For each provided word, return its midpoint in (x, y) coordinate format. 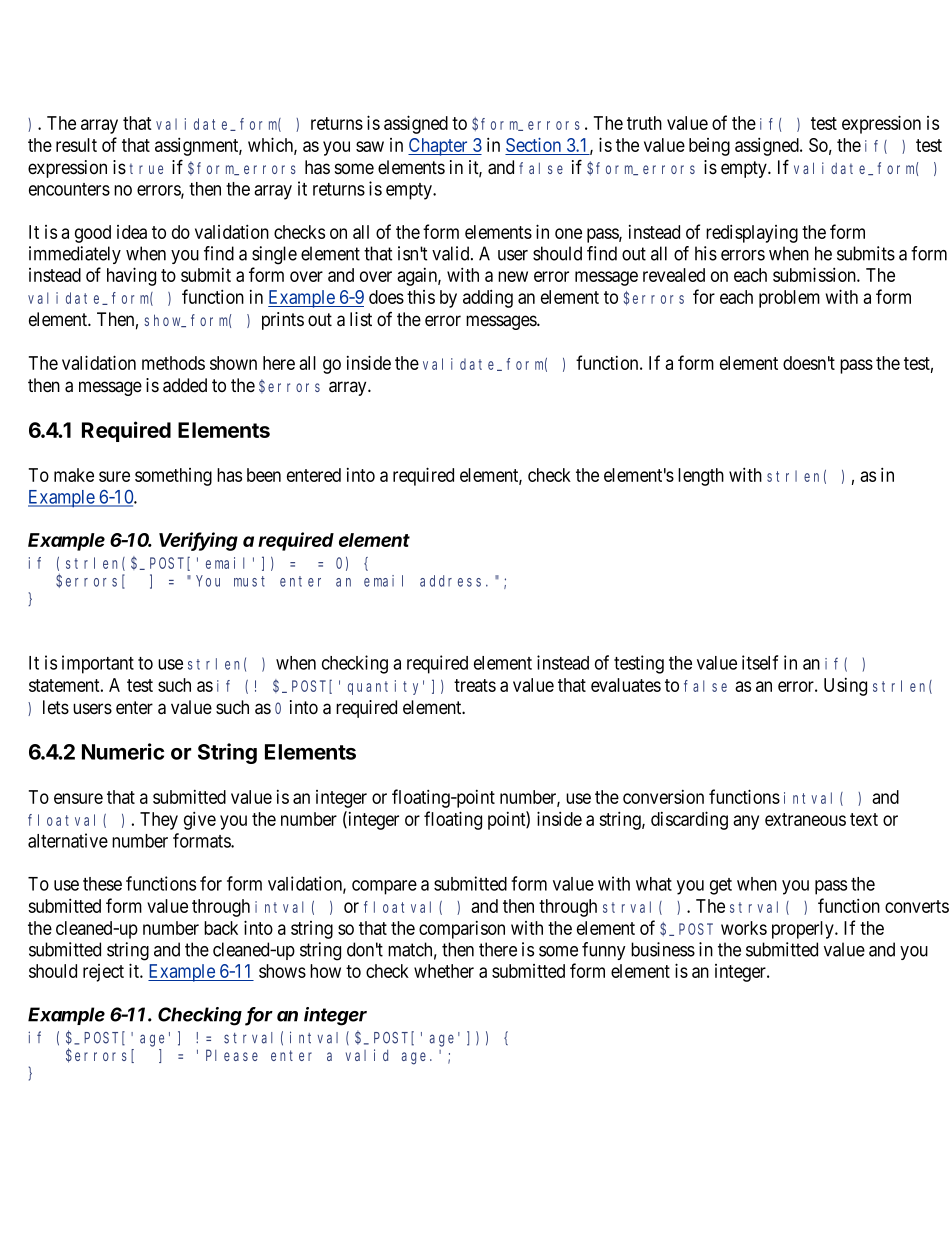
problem (789, 299)
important (98, 664)
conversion (663, 797)
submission (815, 274)
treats (475, 685)
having (131, 276)
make (74, 475)
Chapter (439, 147)
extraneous (805, 819)
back (221, 928)
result (76, 145)
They (159, 821)
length (701, 477)
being (709, 147)
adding (488, 298)
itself (760, 662)
